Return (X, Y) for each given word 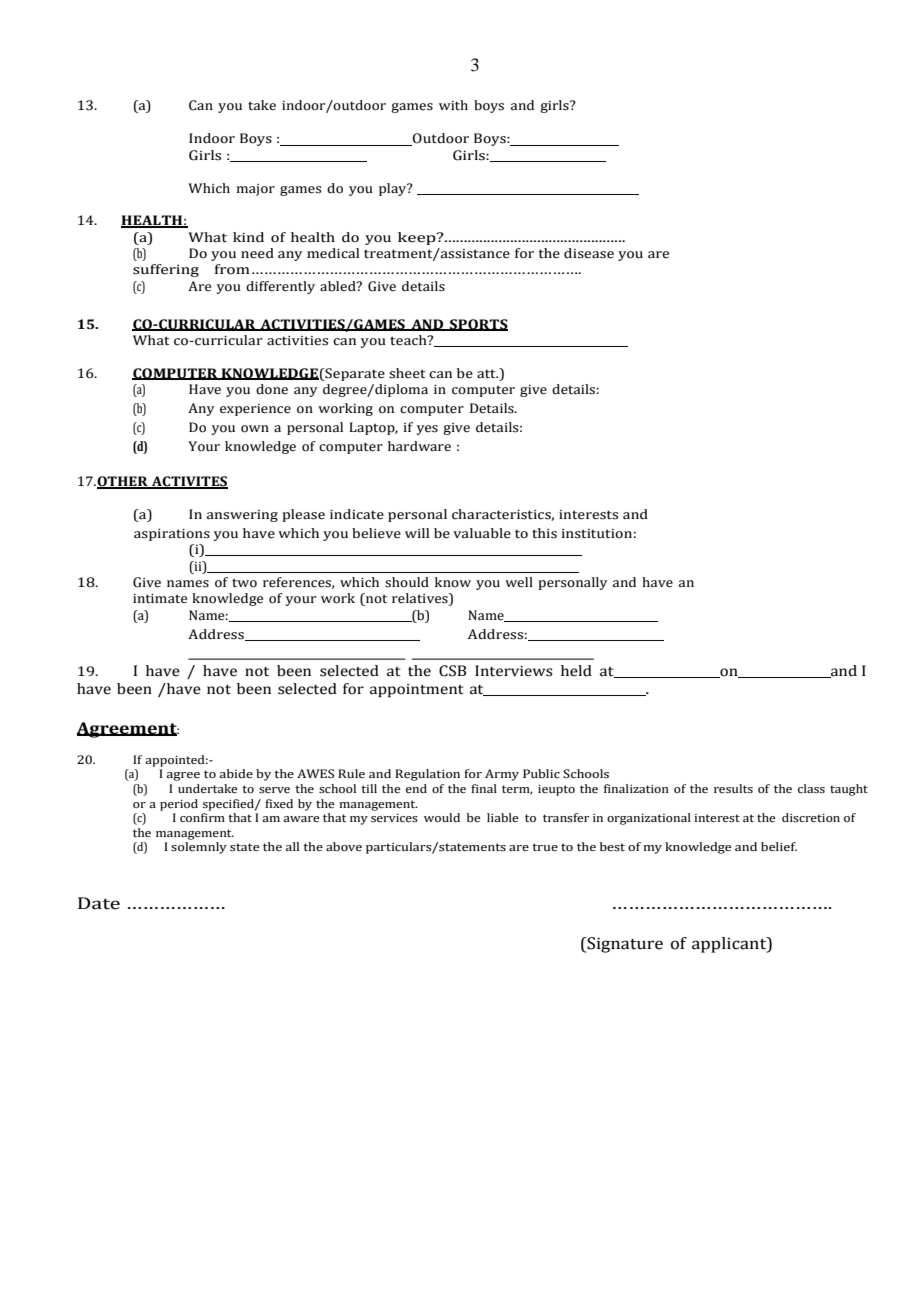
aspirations (172, 535)
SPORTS (478, 325)
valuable (482, 533)
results (733, 788)
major (255, 190)
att (487, 374)
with (453, 105)
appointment (417, 690)
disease (589, 253)
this (544, 533)
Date (99, 903)
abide (236, 773)
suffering (166, 270)
